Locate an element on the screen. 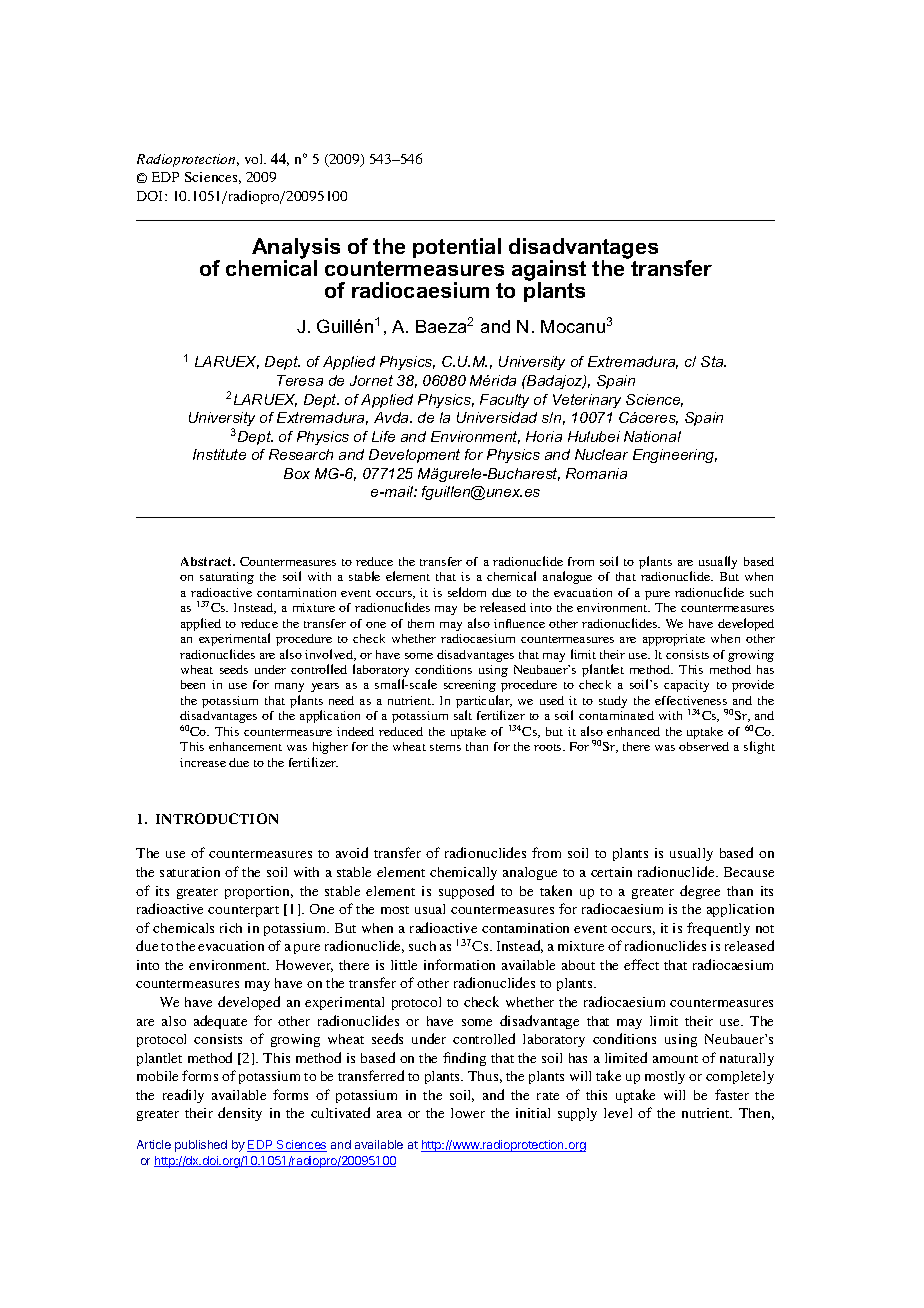 This screenshot has height=1308, width=924. supposed is located at coordinates (466, 892).
